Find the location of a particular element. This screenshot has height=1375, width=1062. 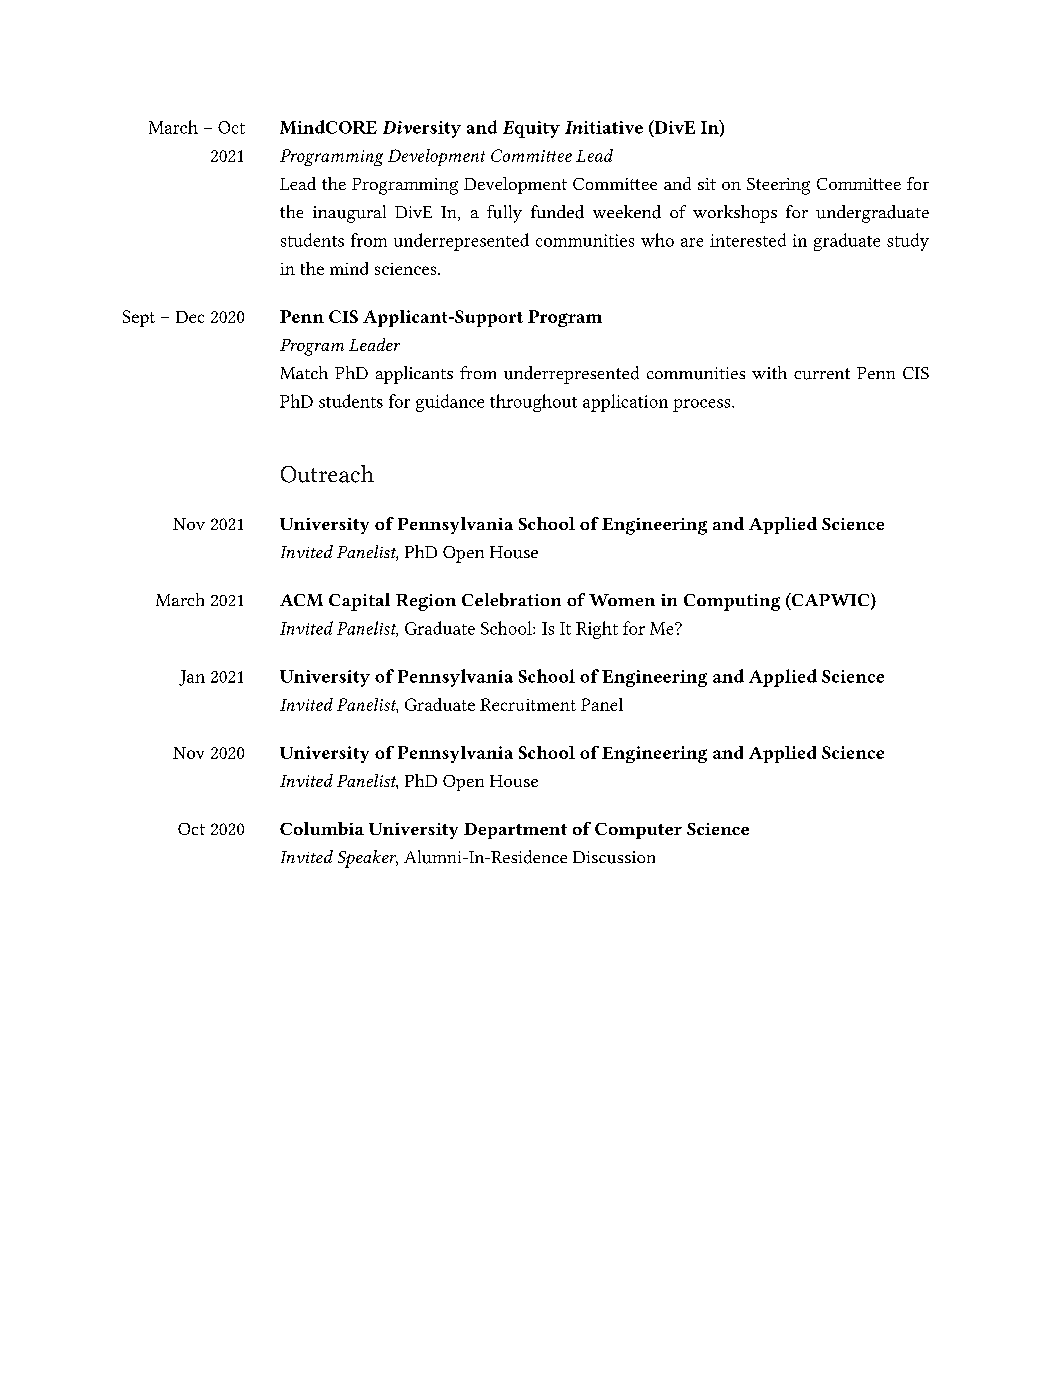

ACM is located at coordinates (301, 600).
